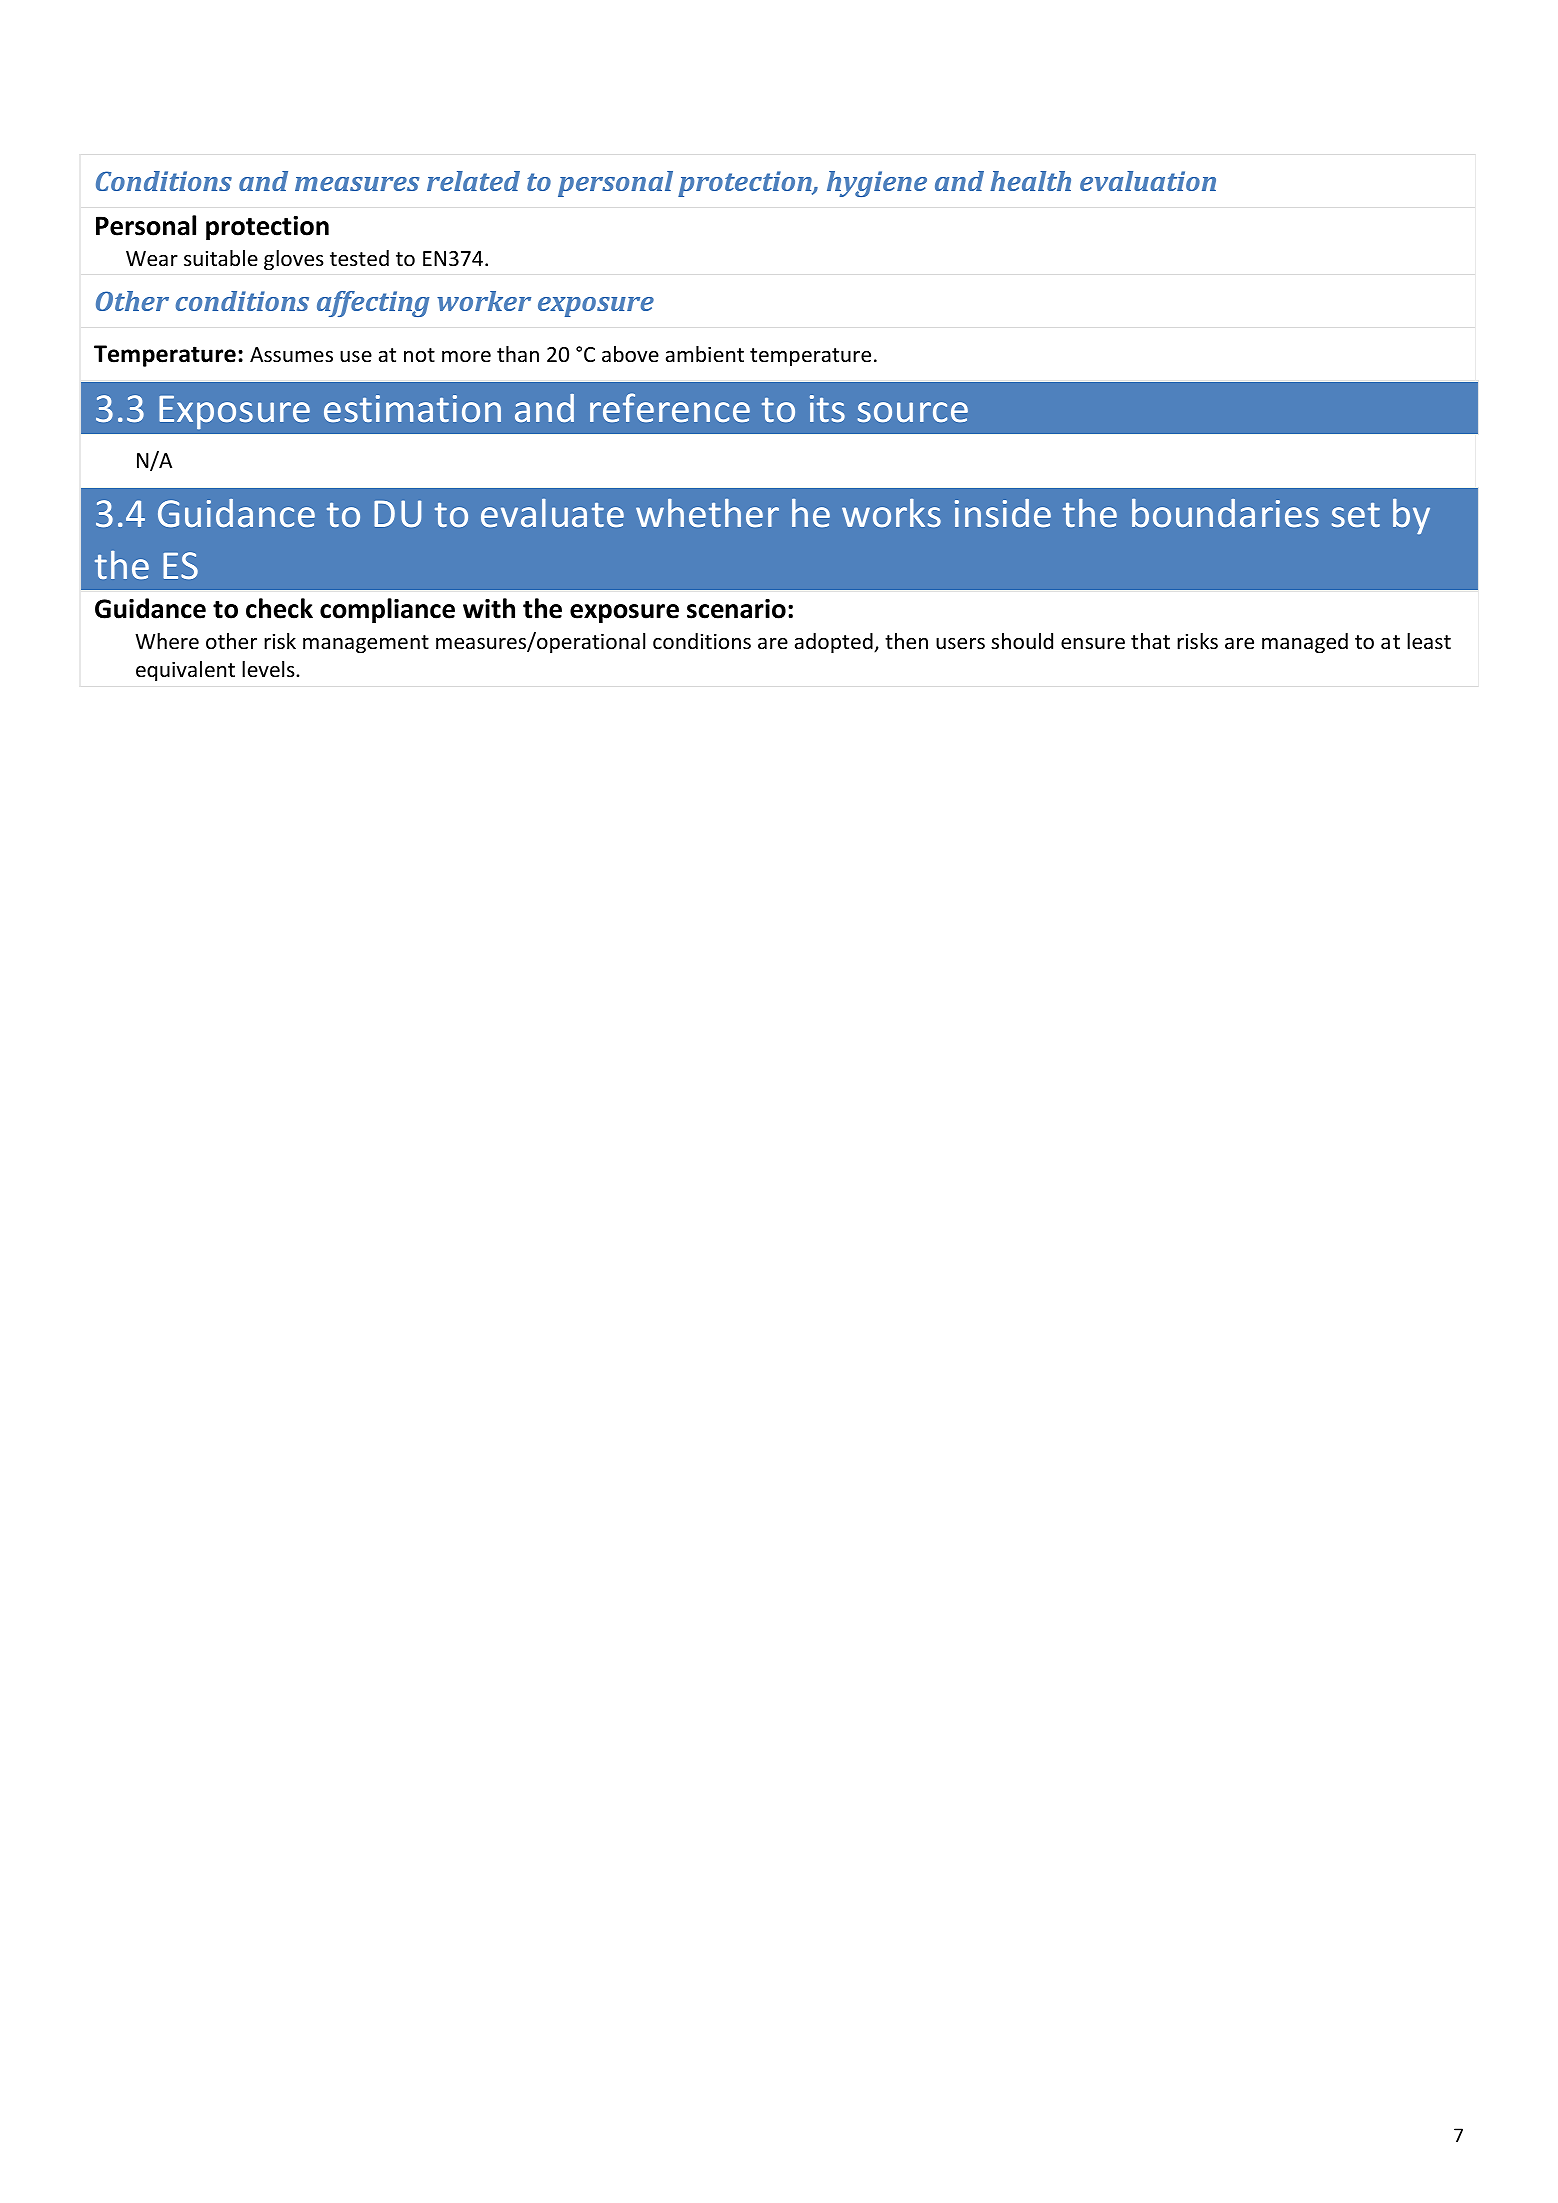  I want to click on evaluation, so click(1148, 181).
